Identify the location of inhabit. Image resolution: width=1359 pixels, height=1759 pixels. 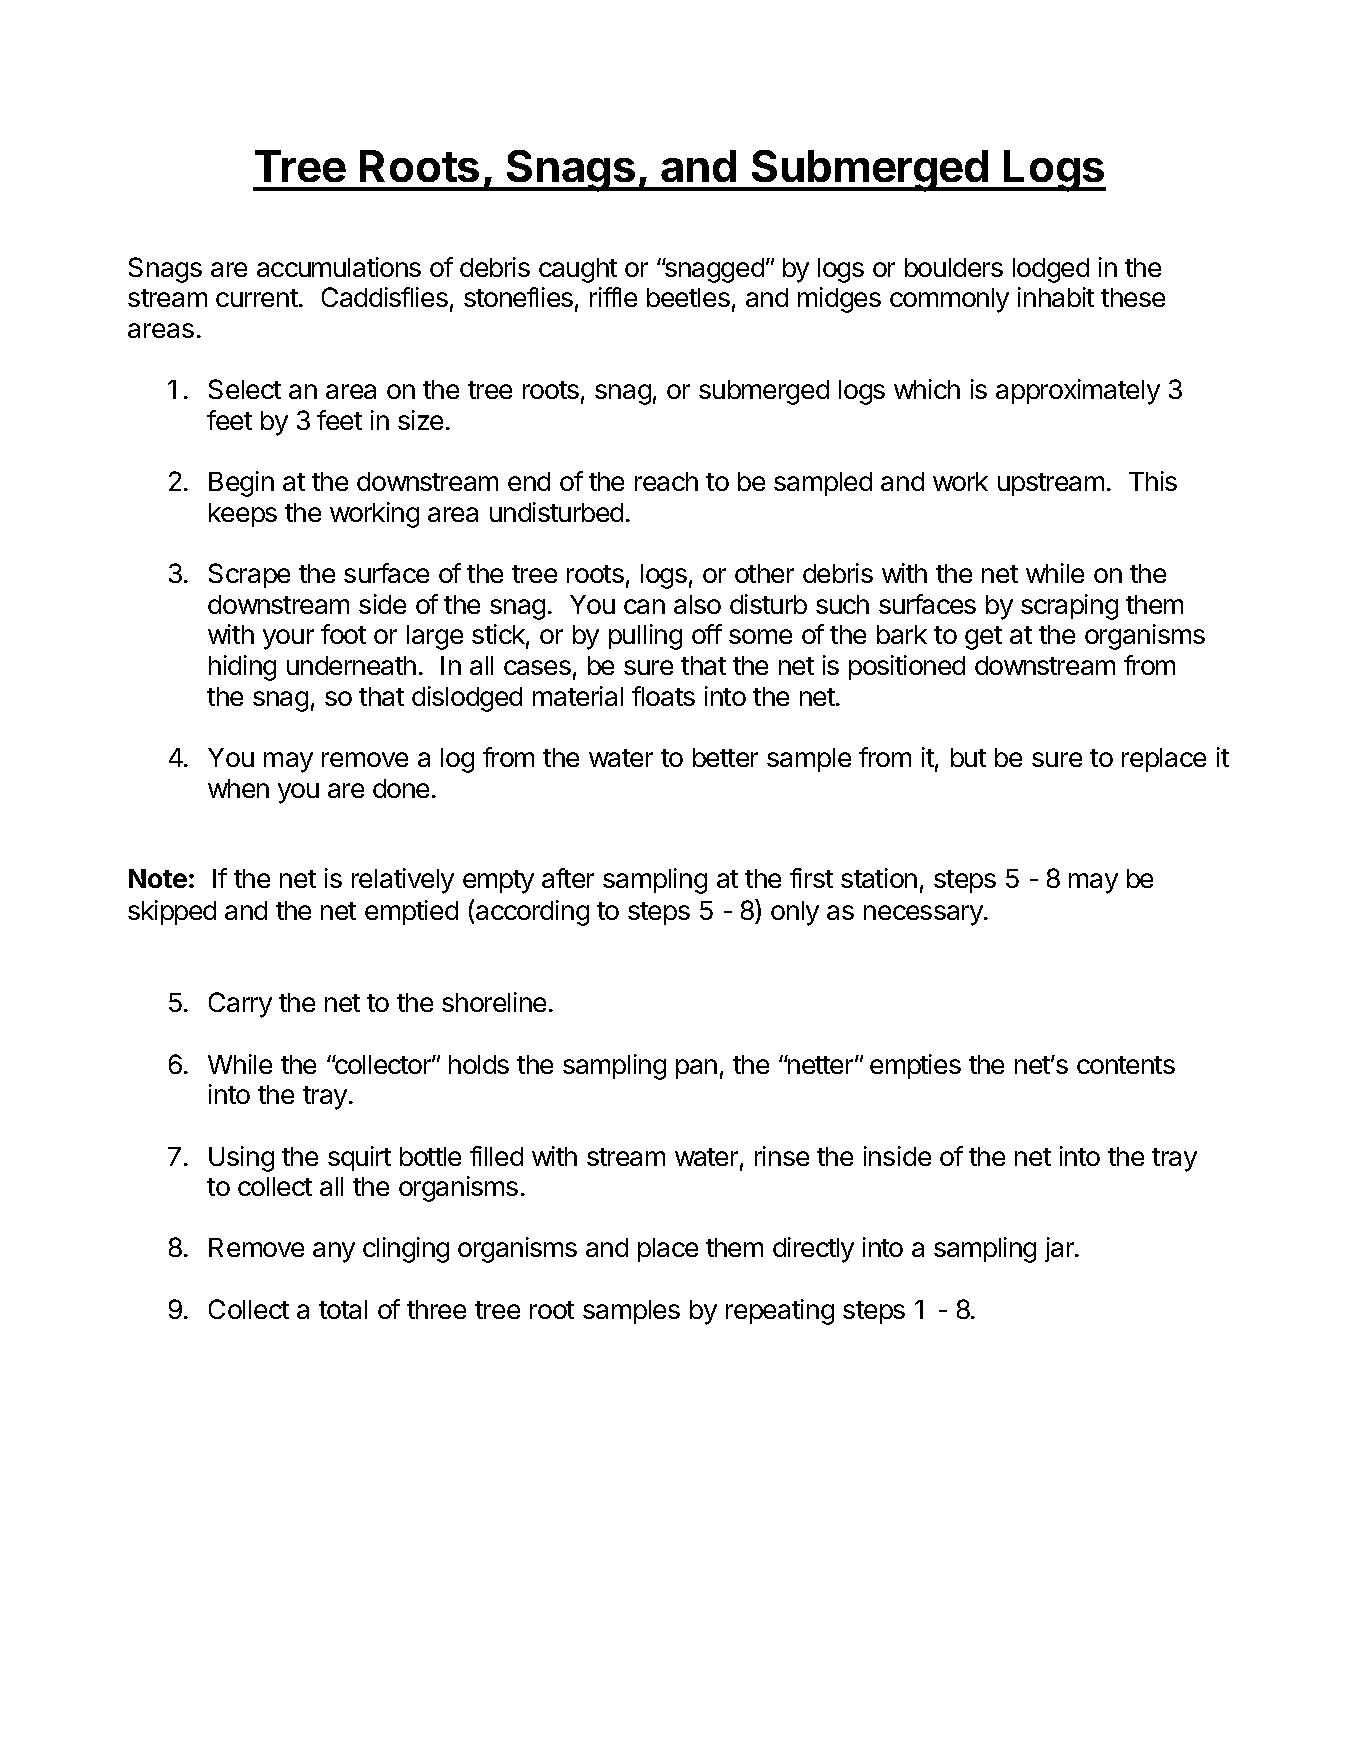
(1056, 297).
